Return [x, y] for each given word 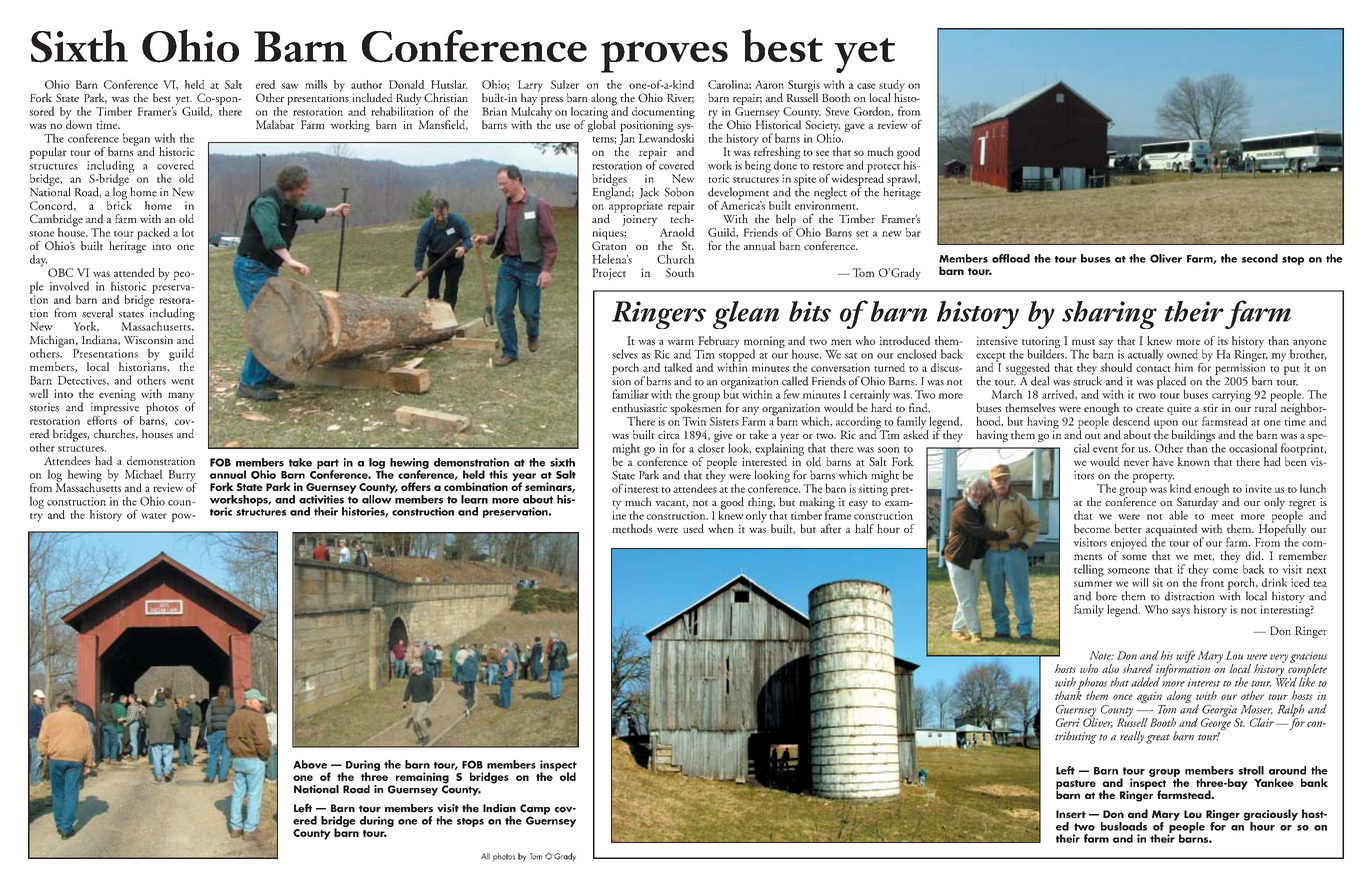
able [1178, 515]
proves [664, 57]
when [721, 528]
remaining [421, 779]
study [892, 87]
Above [310, 764]
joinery [639, 219]
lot [188, 232]
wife [1185, 656]
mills [316, 84]
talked [678, 367]
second [1260, 258]
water [154, 516]
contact [1153, 369]
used [693, 528]
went [182, 382]
